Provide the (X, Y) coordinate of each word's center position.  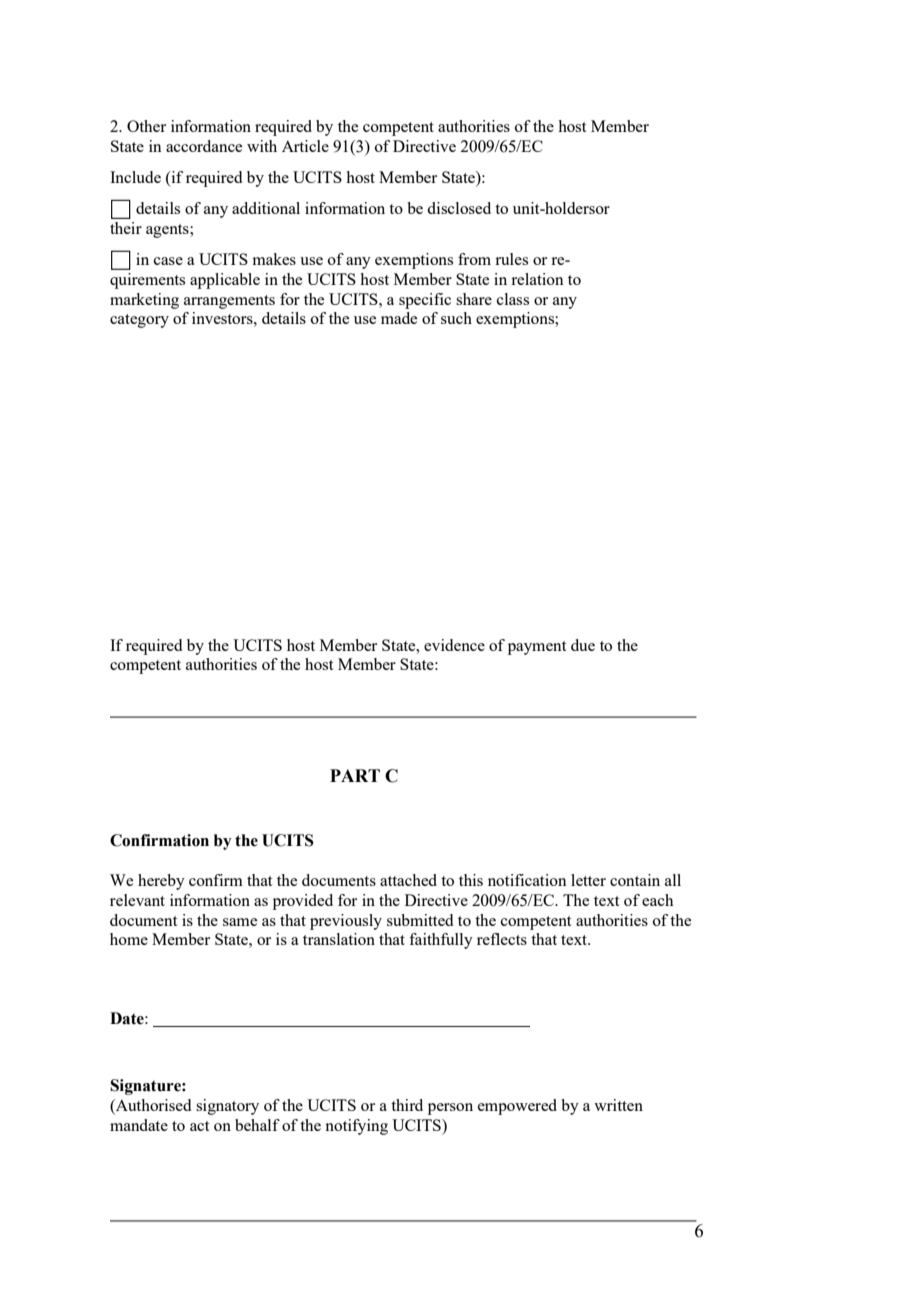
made (399, 318)
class (513, 299)
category (139, 321)
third (407, 1105)
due (583, 645)
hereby (161, 882)
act (199, 1126)
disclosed (459, 208)
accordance (204, 146)
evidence (454, 645)
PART (355, 775)
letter (588, 880)
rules (511, 259)
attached (408, 880)
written (618, 1105)
